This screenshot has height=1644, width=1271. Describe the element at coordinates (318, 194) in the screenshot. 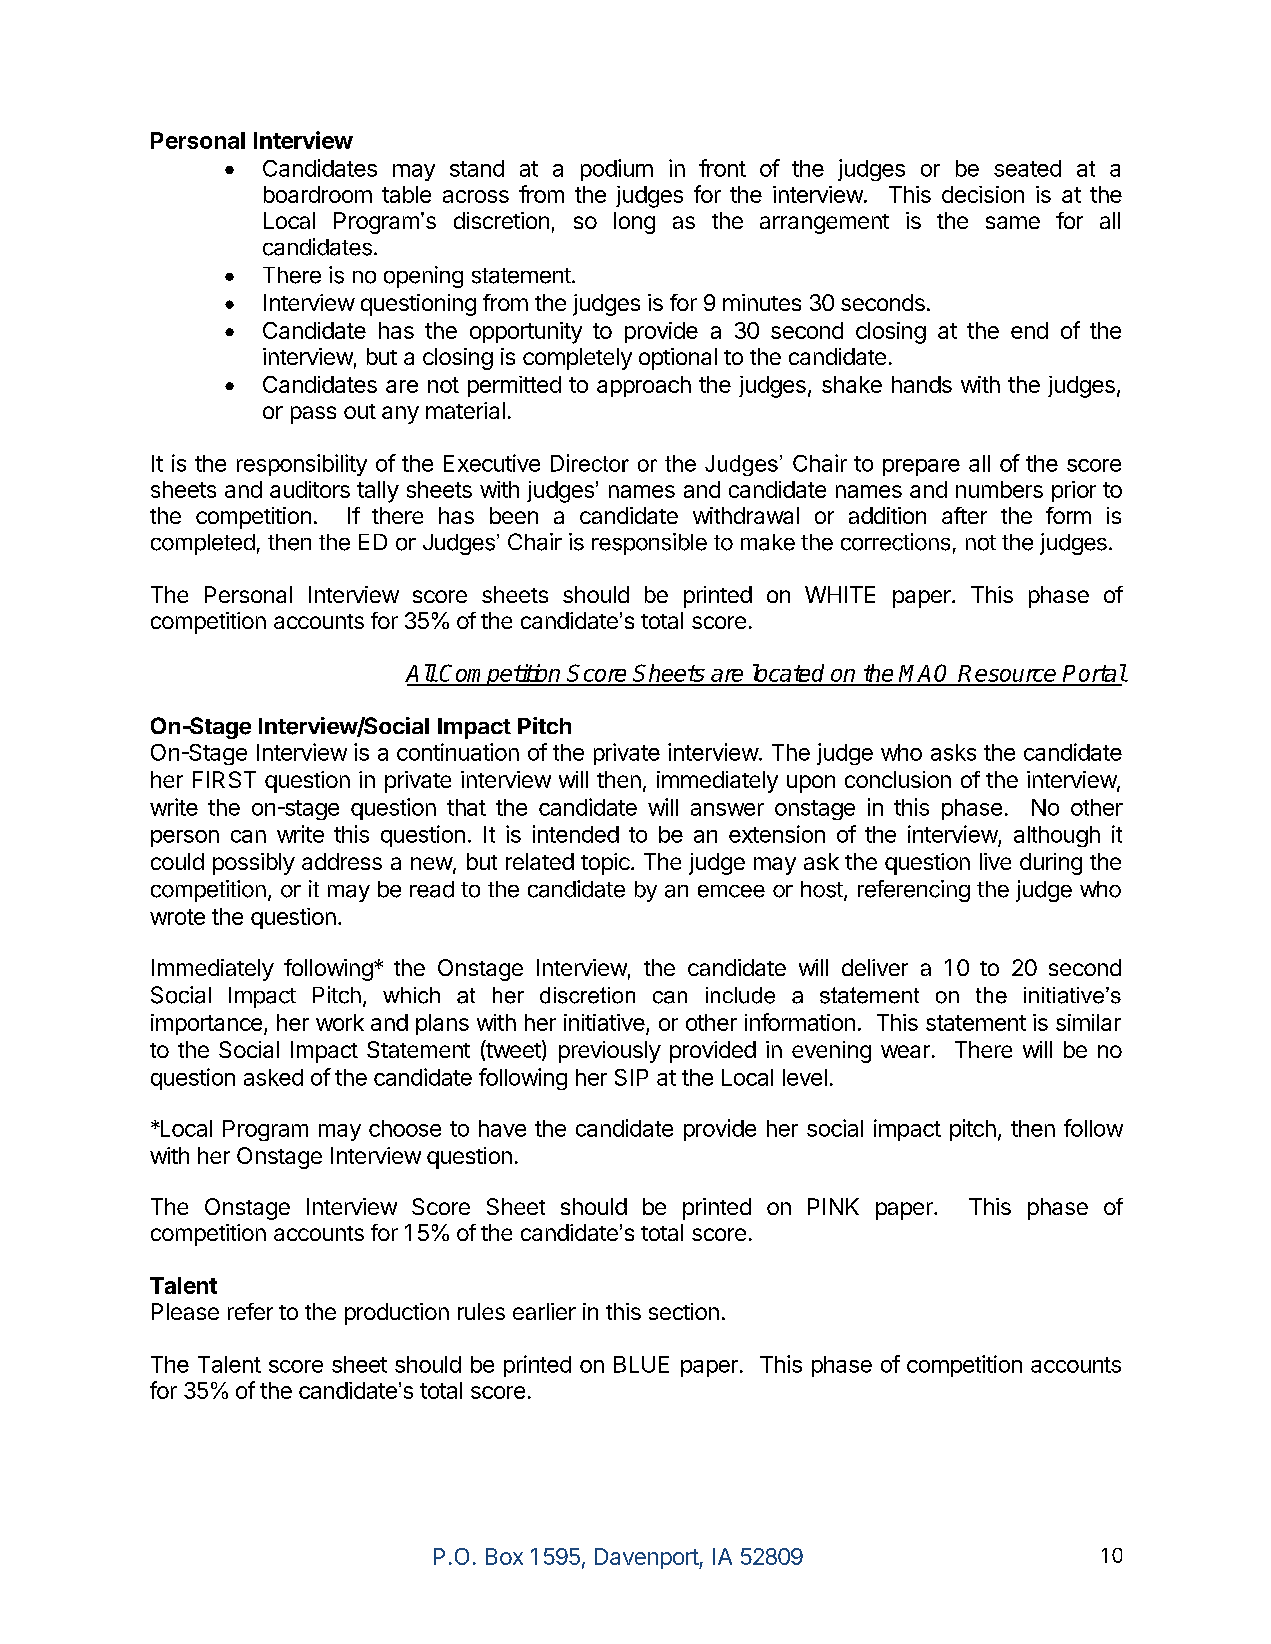

I see `boardroom` at that location.
